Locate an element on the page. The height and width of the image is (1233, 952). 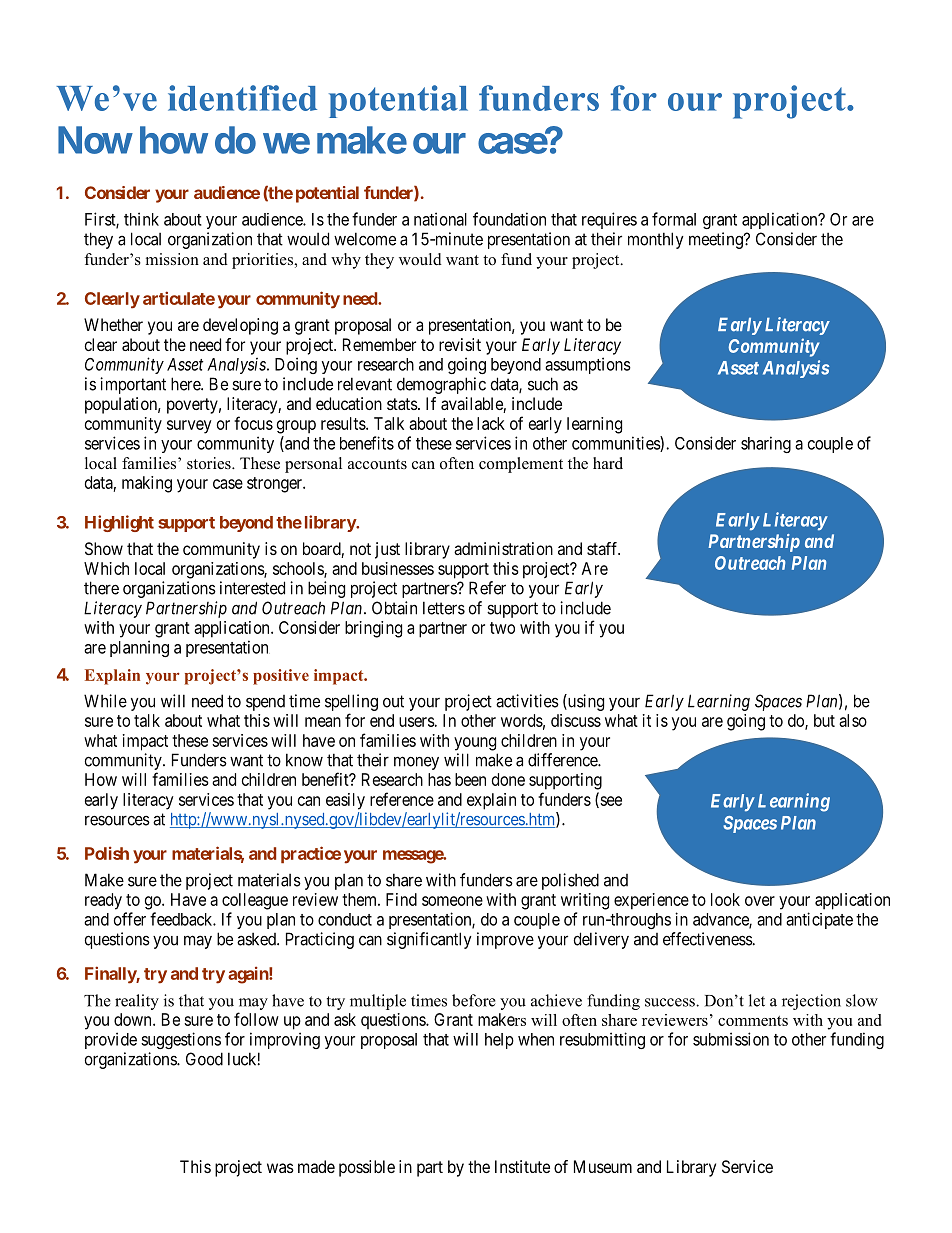
was is located at coordinates (280, 1168).
